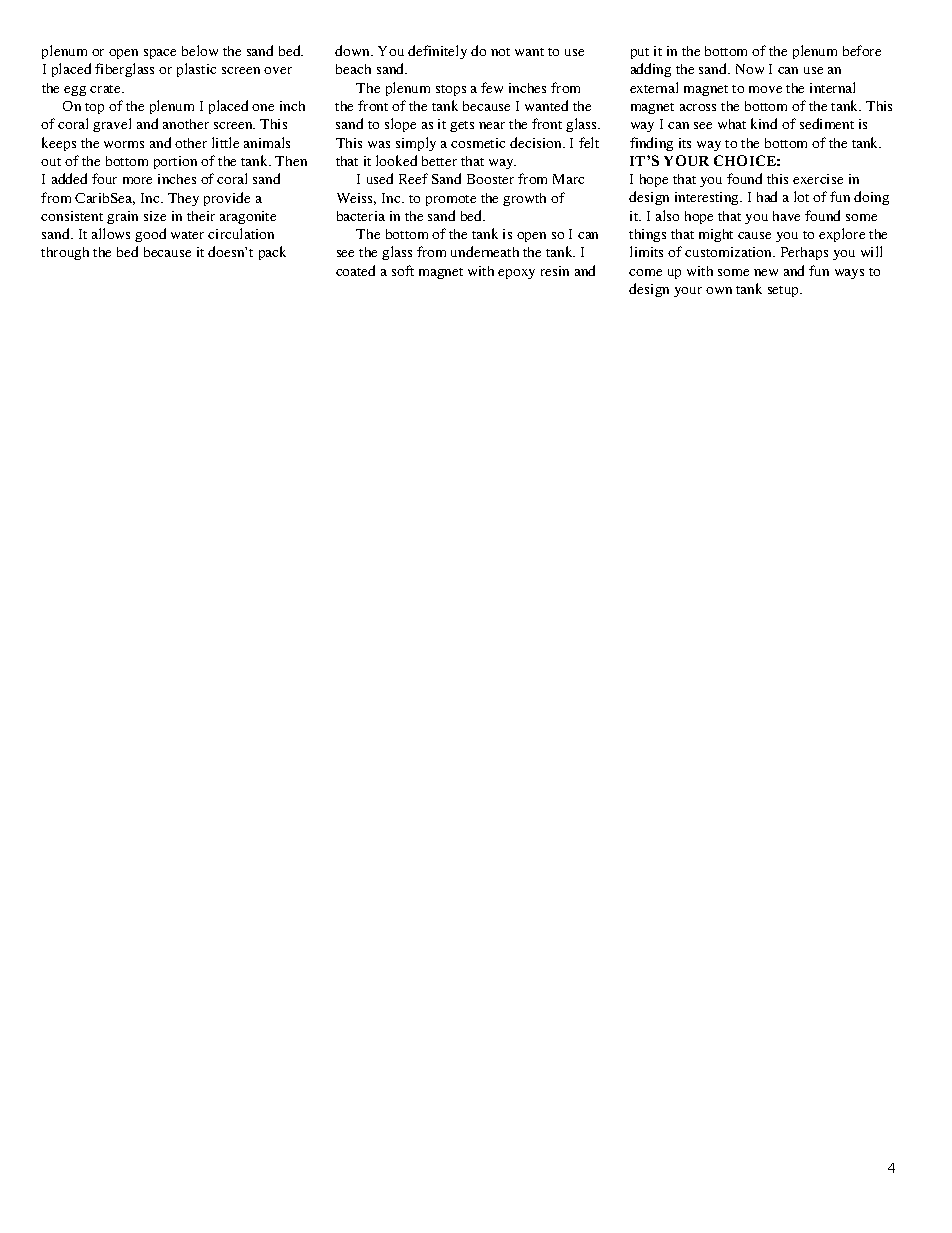  I want to click on Booster, so click(490, 179).
